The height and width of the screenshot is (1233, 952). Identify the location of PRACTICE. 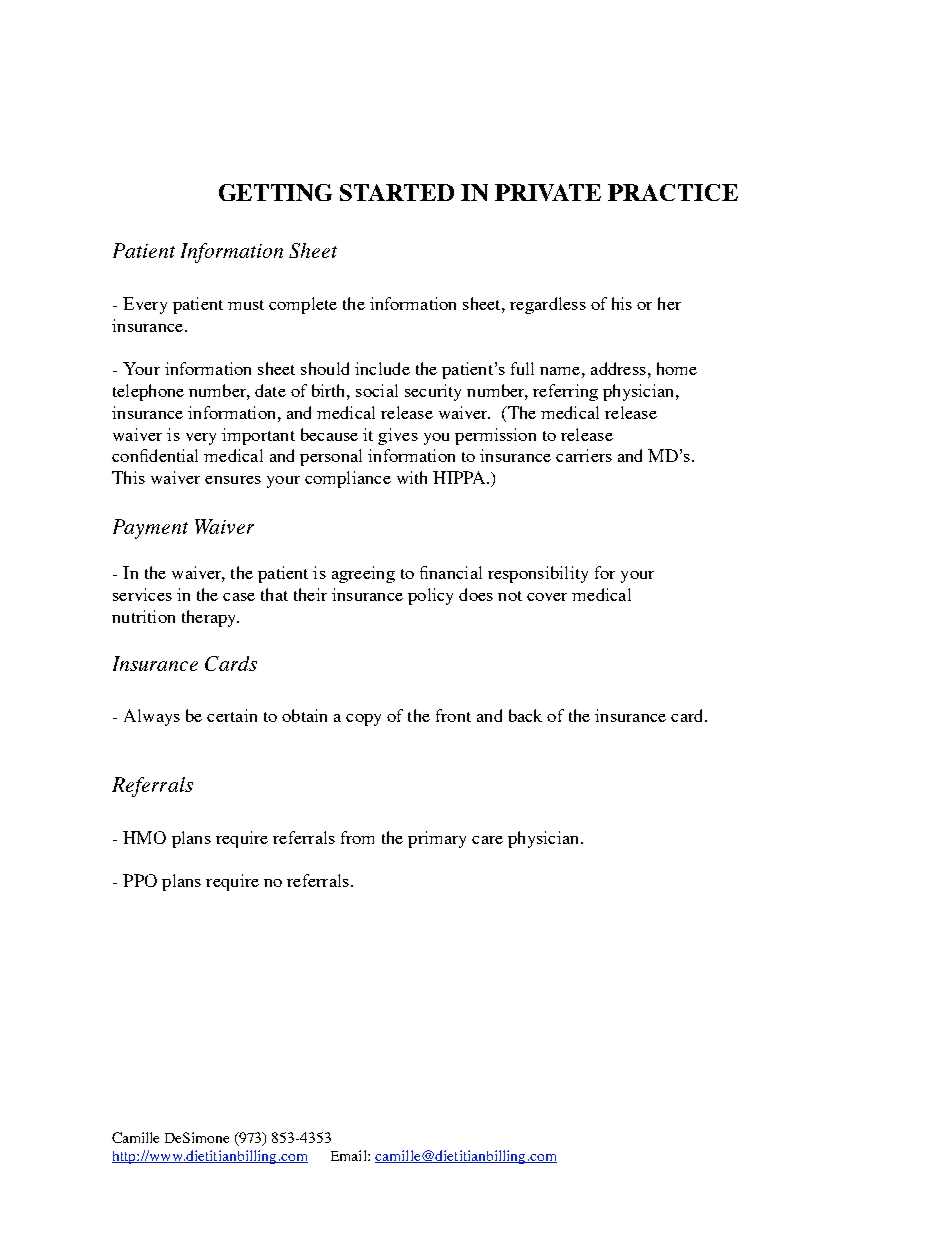
(673, 192).
